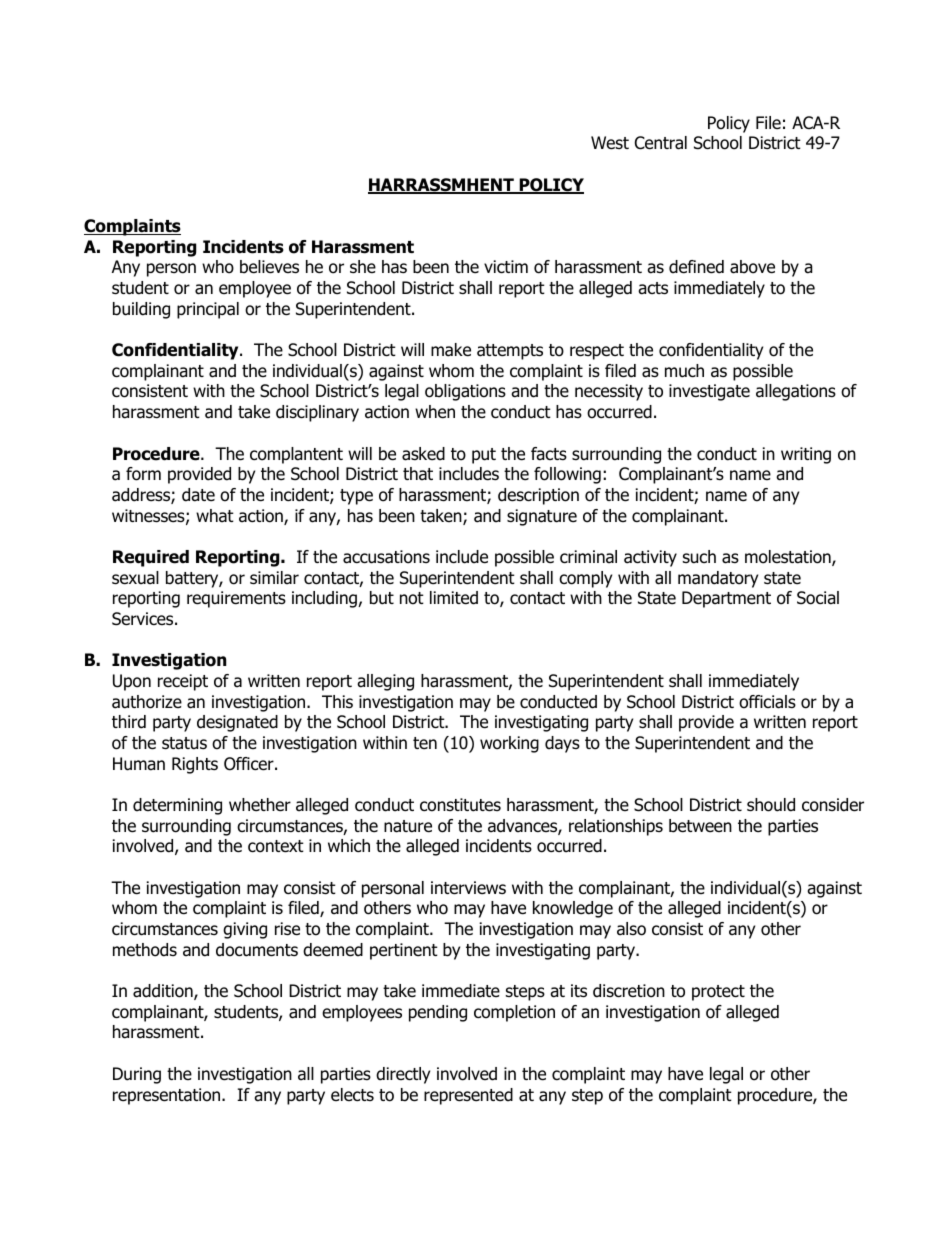  I want to click on protect, so click(718, 993).
